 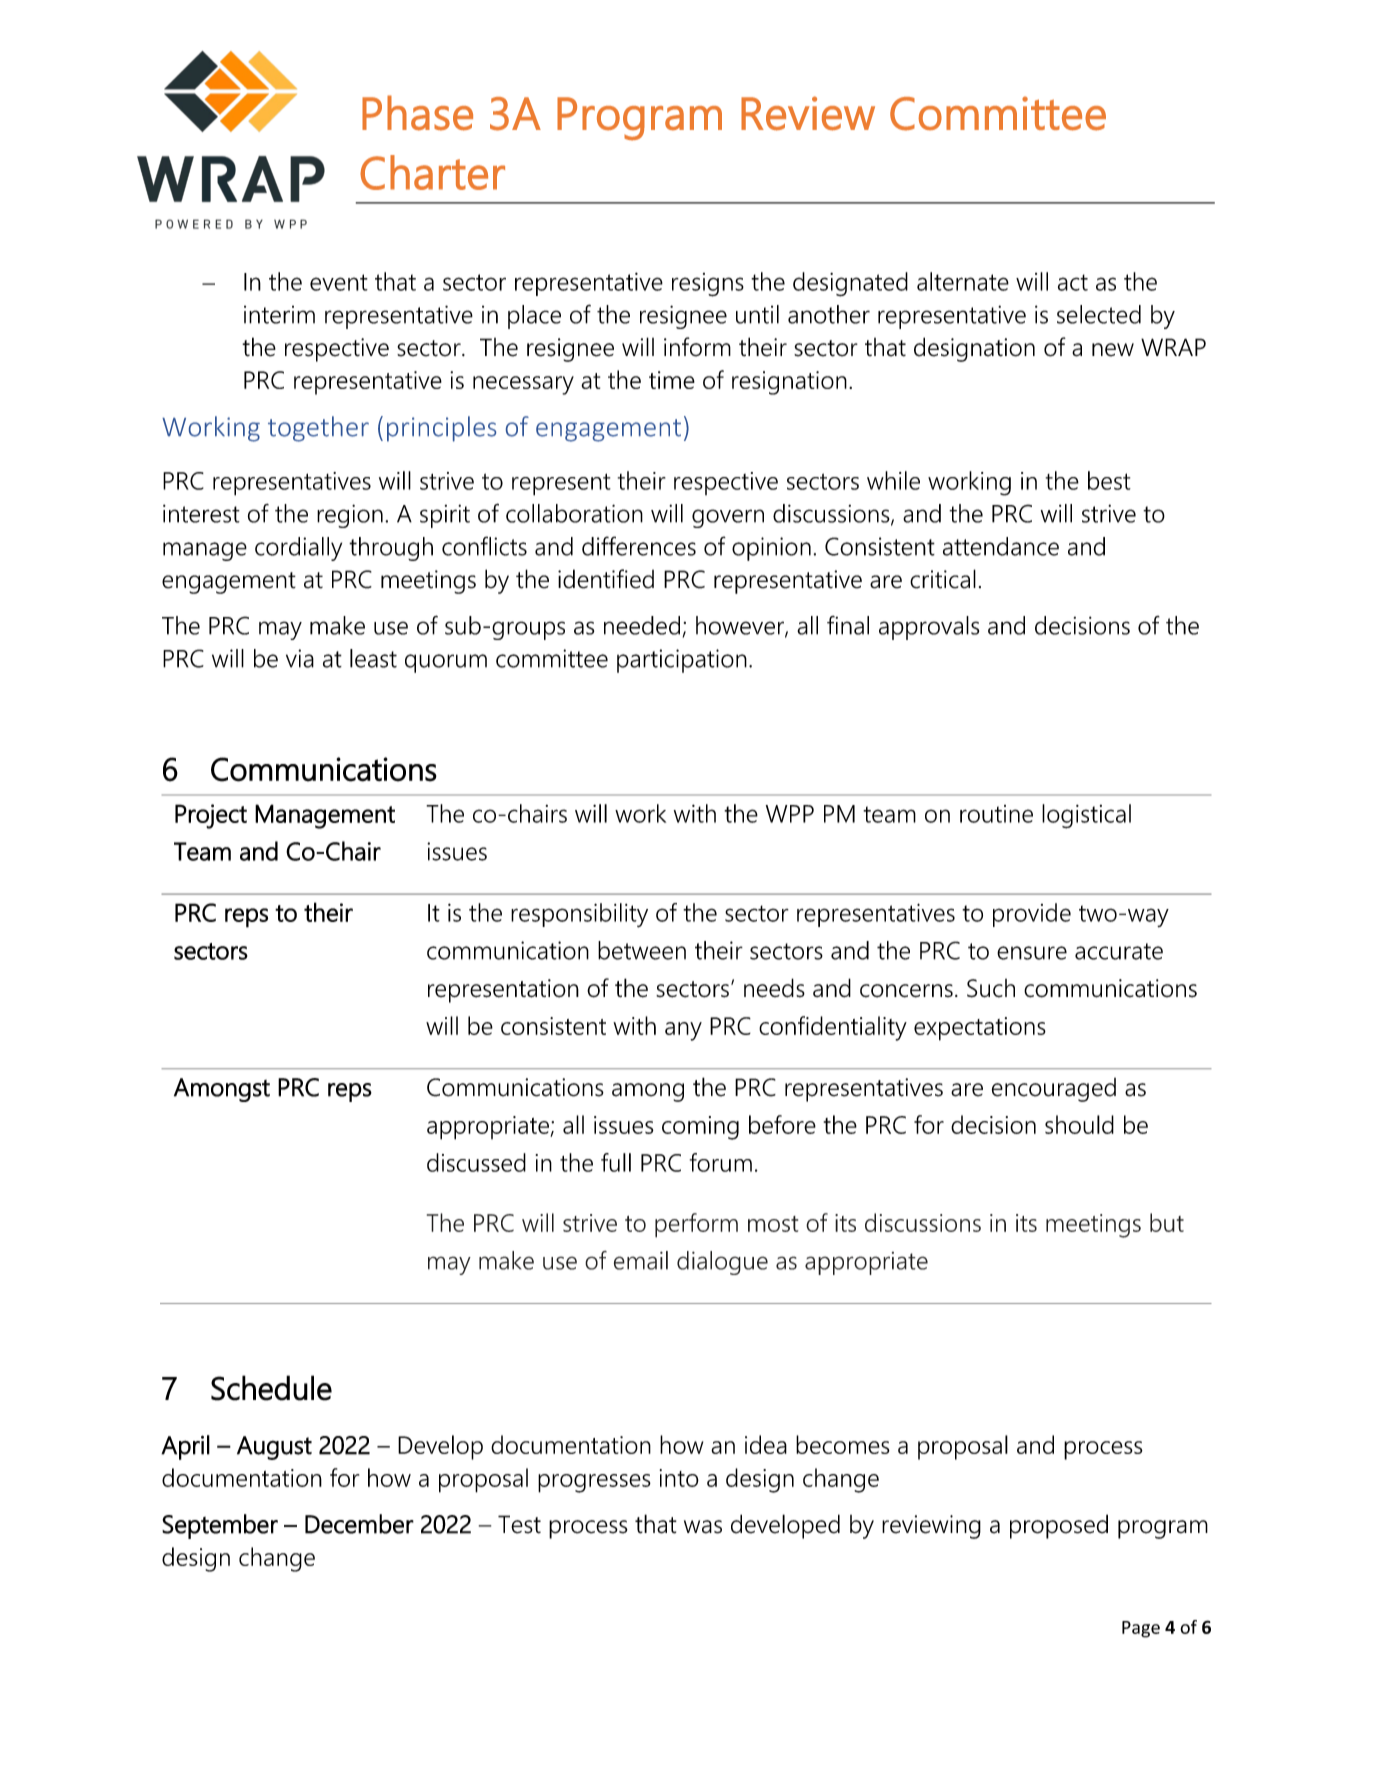 What do you see at coordinates (359, 1524) in the document?
I see `December` at bounding box center [359, 1524].
